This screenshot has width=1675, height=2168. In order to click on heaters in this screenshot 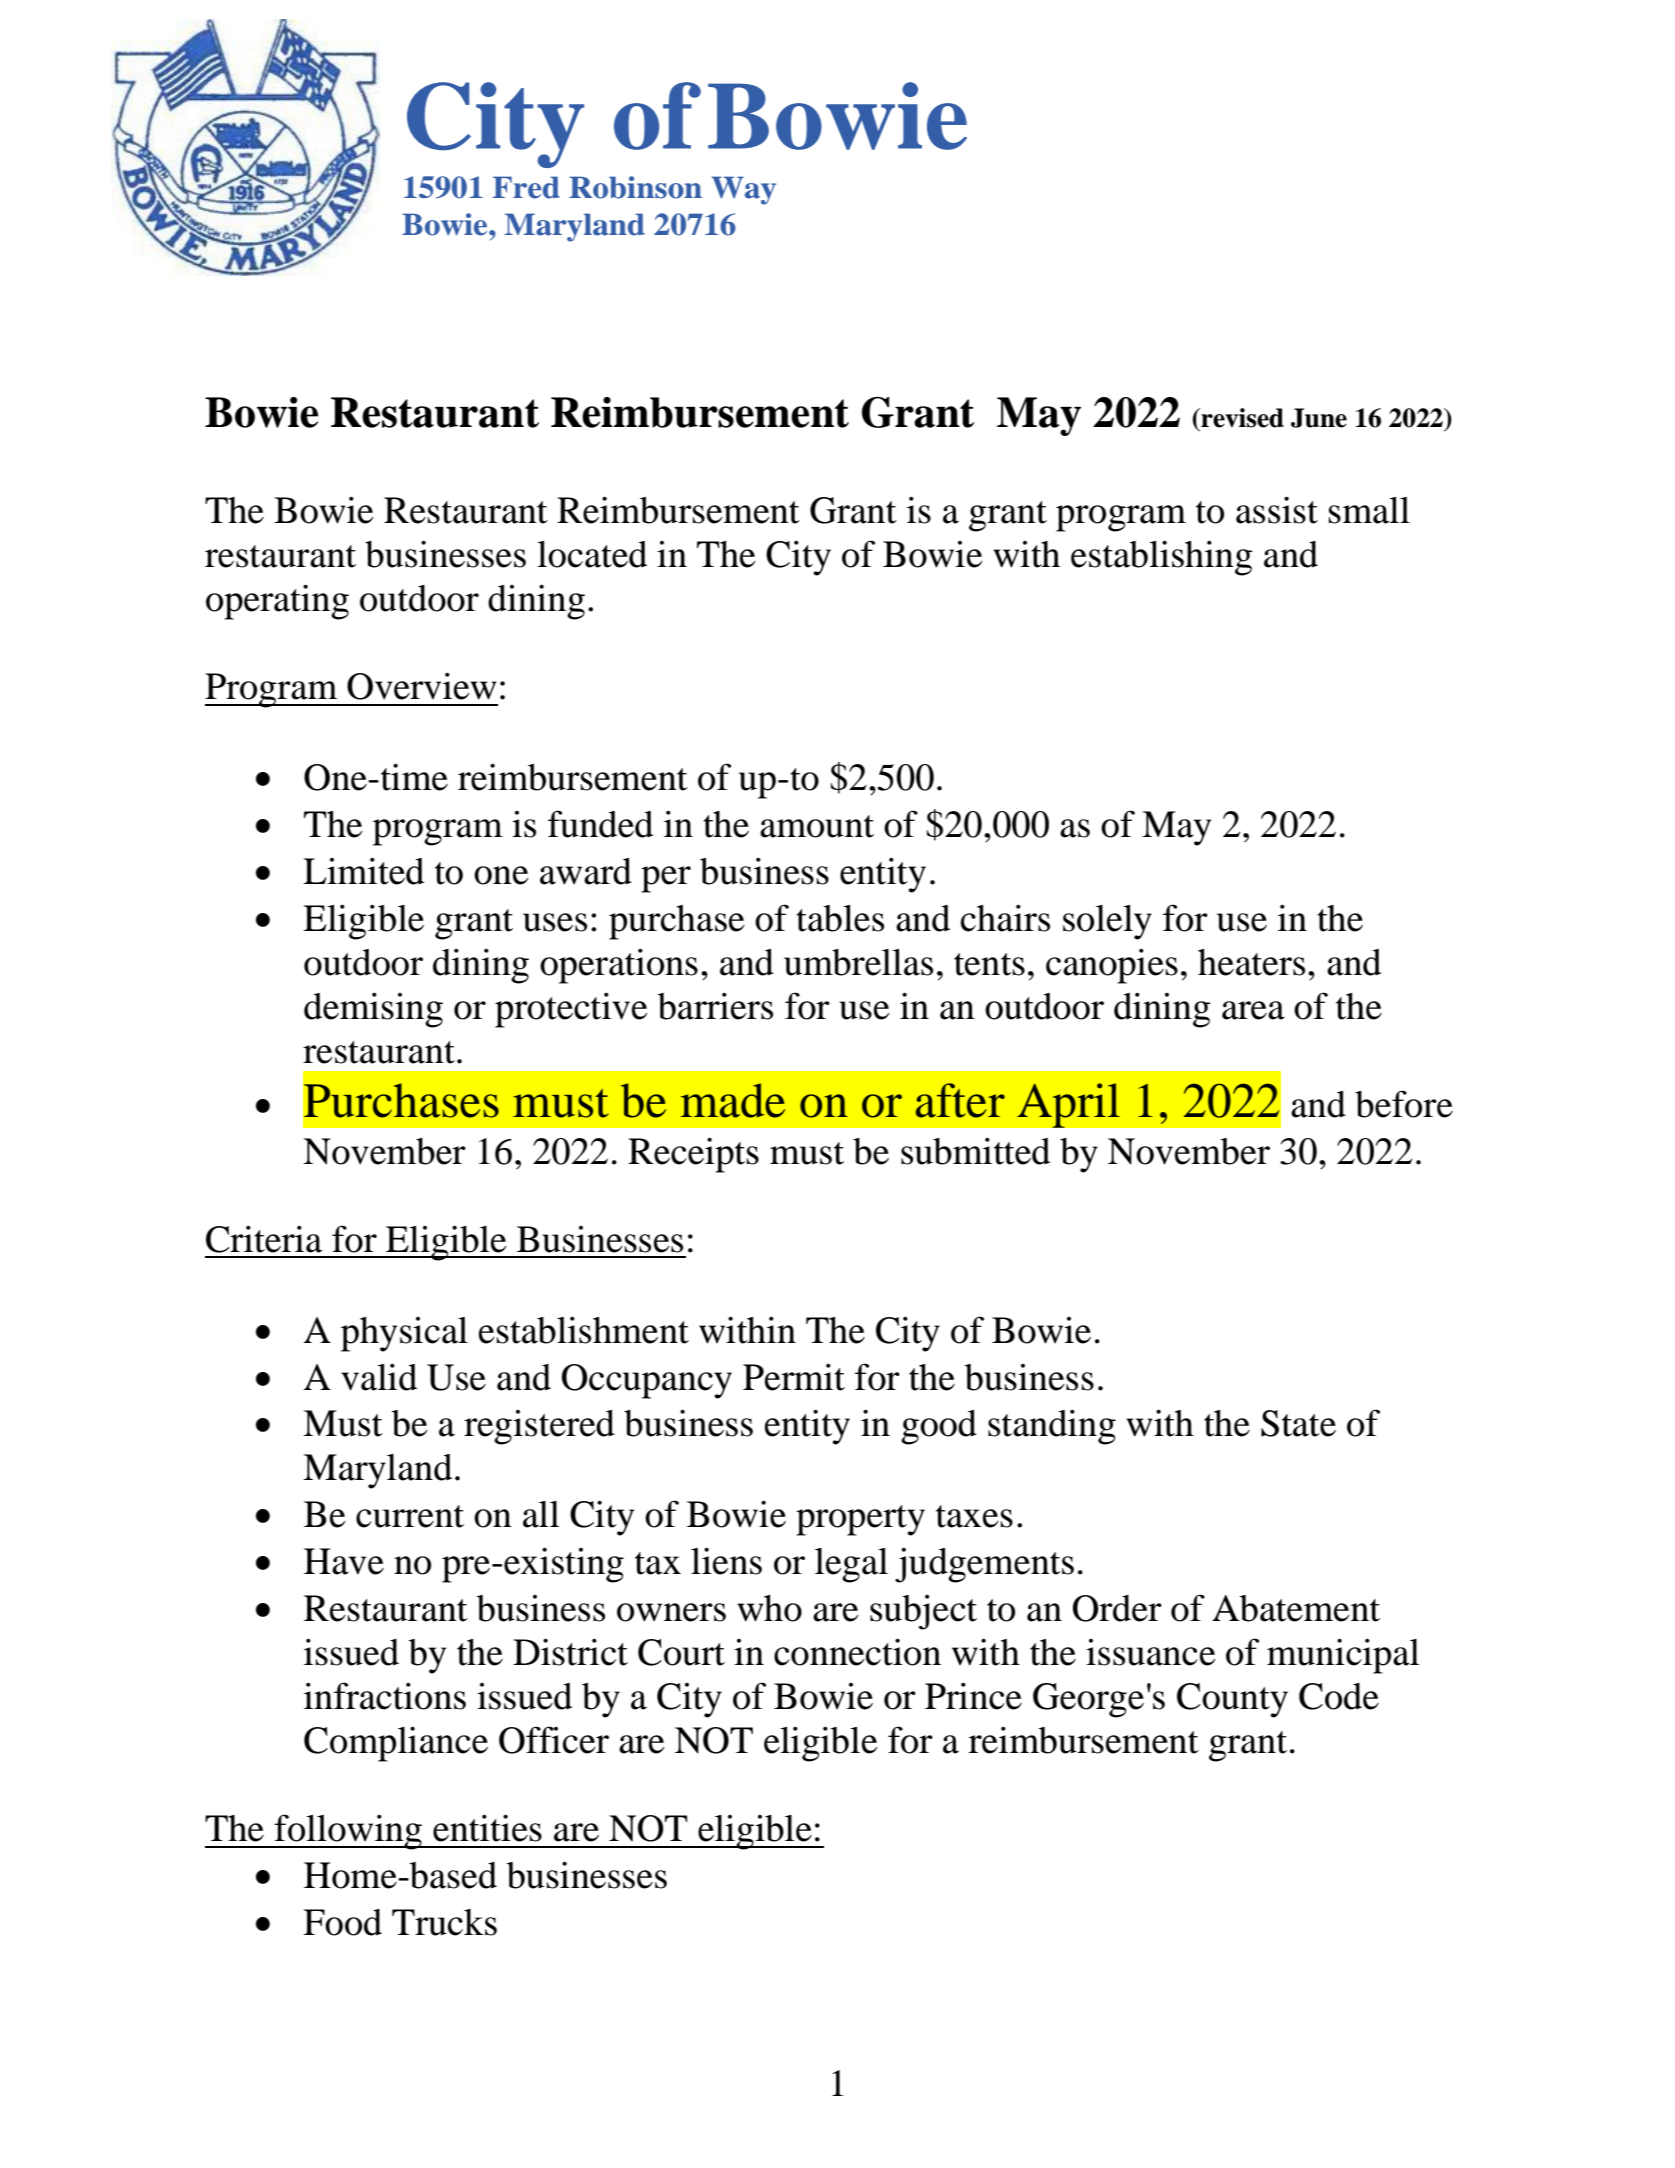, I will do `click(1251, 962)`.
